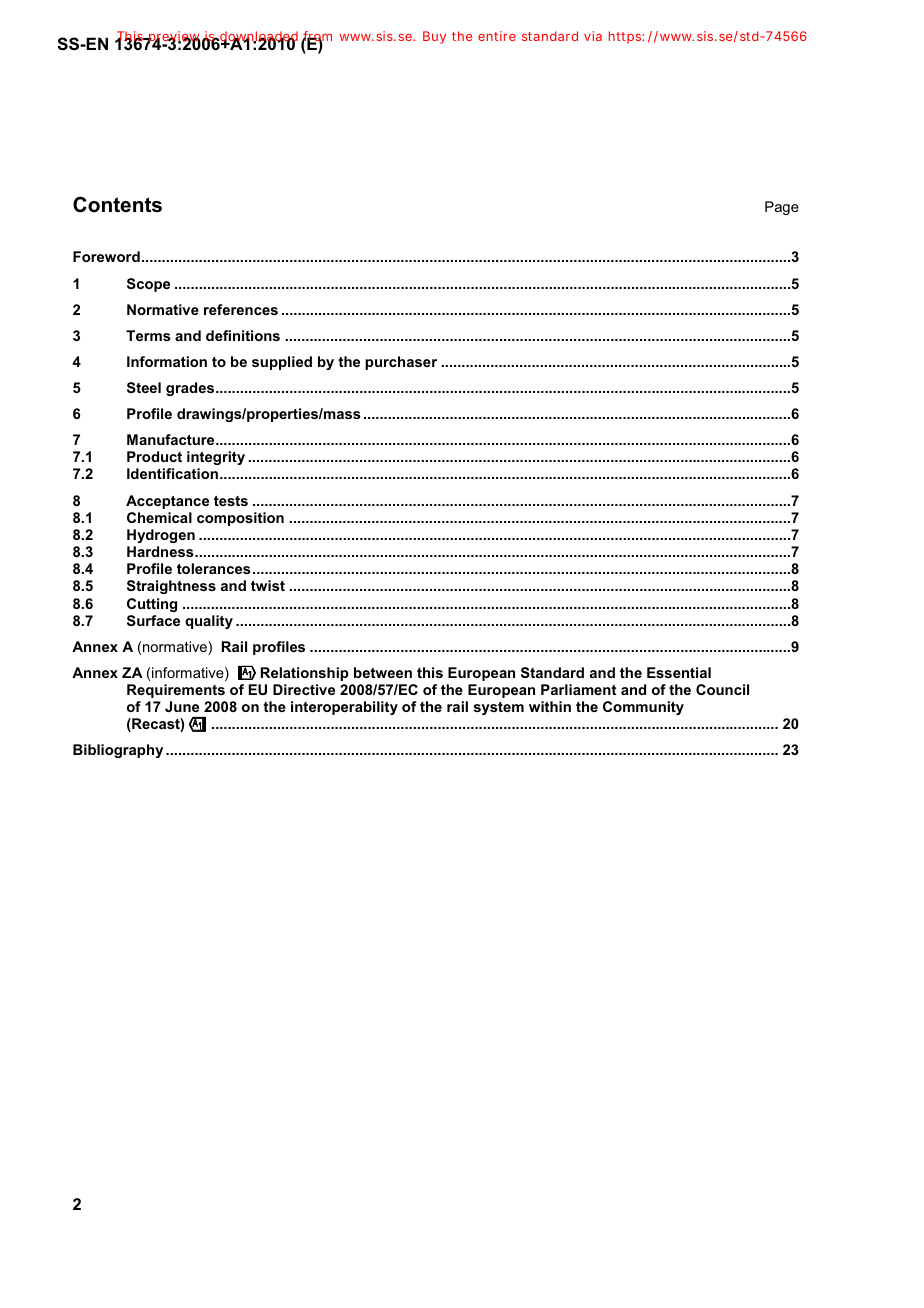  Describe the element at coordinates (497, 36) in the page. I see `entire` at that location.
